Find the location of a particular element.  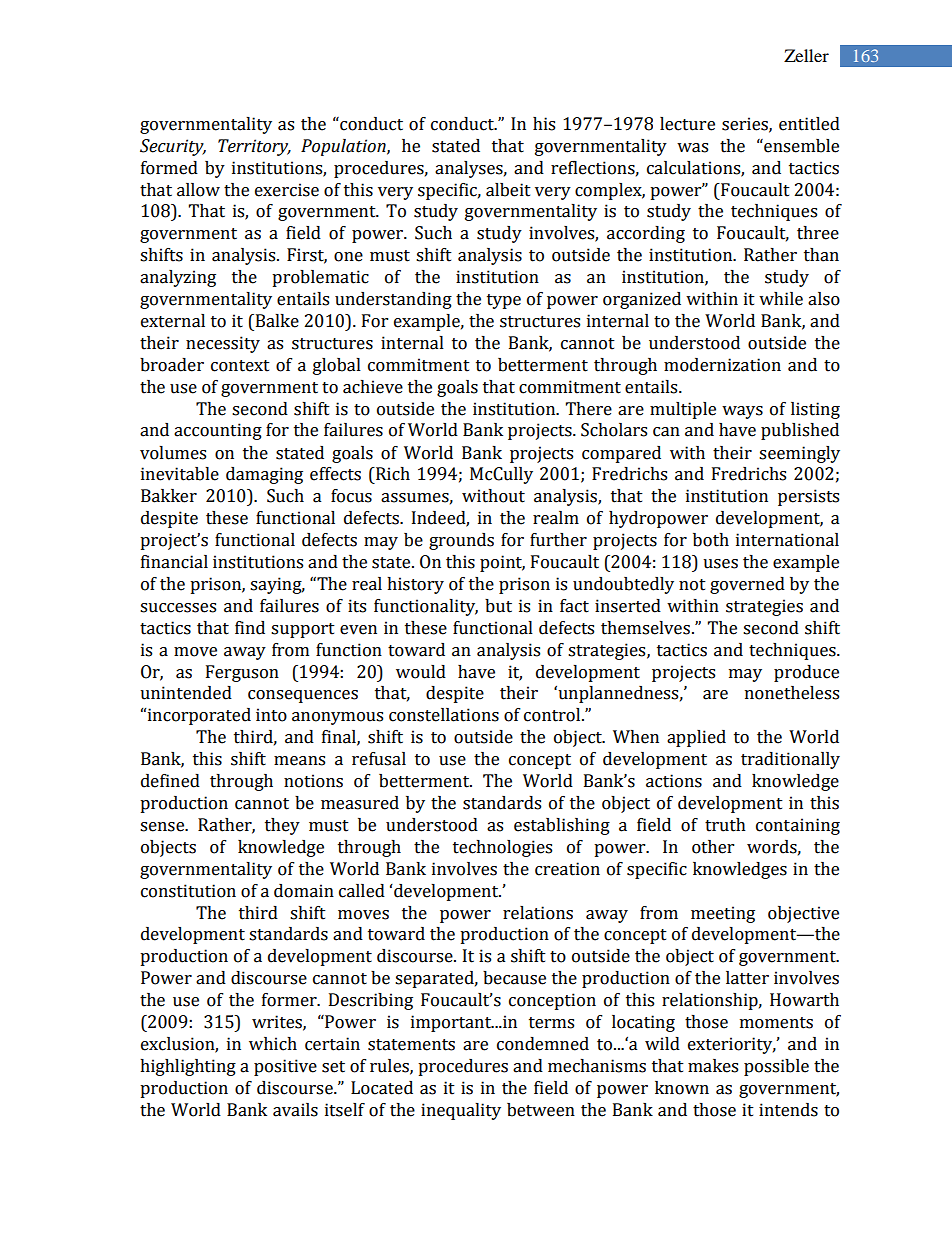

governed is located at coordinates (747, 585).
